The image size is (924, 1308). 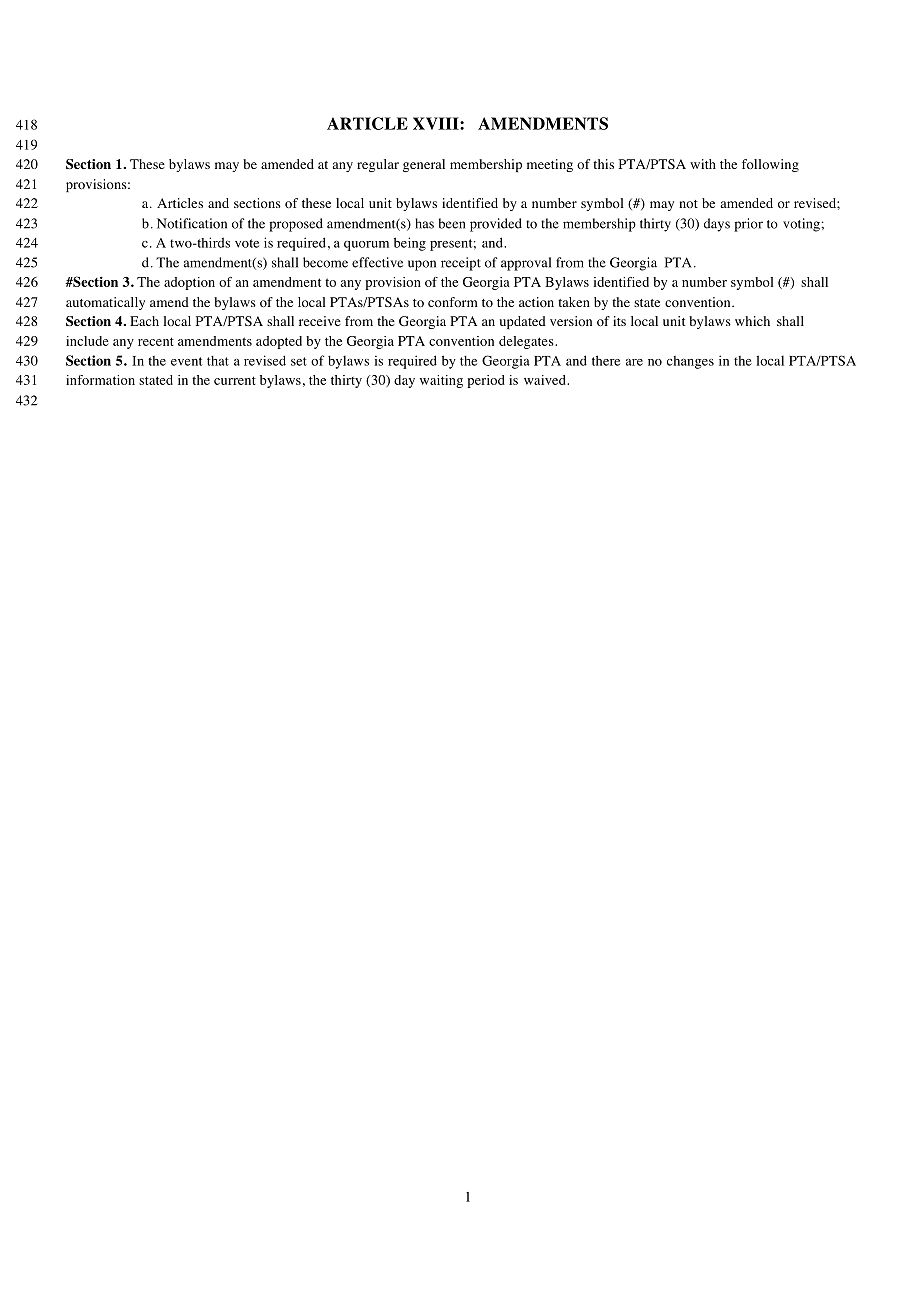 I want to click on updated, so click(x=523, y=322).
